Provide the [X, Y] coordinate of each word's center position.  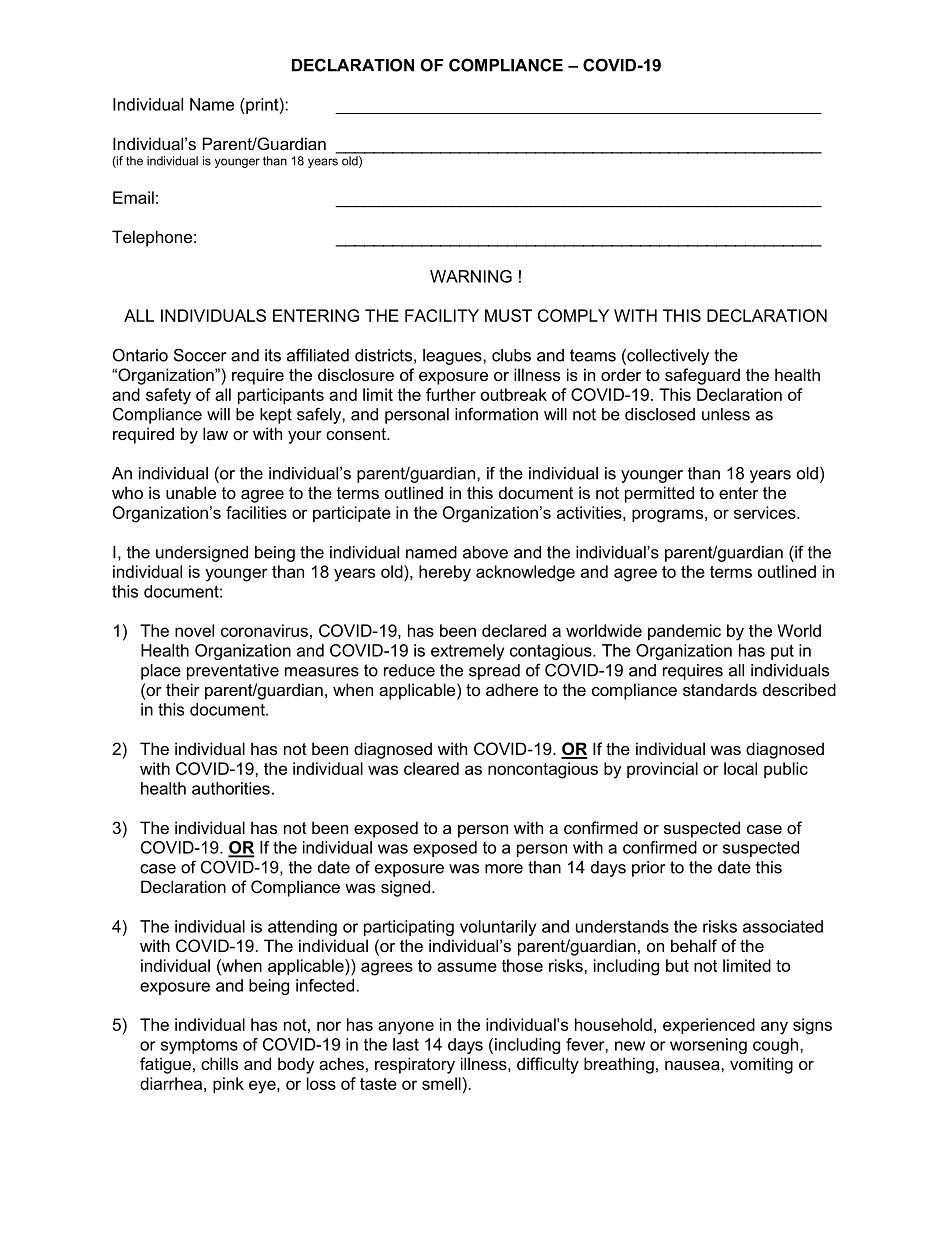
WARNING [471, 276]
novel [194, 630]
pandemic [684, 632]
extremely [467, 652]
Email [133, 197]
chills [219, 1063]
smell [441, 1083]
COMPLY [573, 315]
